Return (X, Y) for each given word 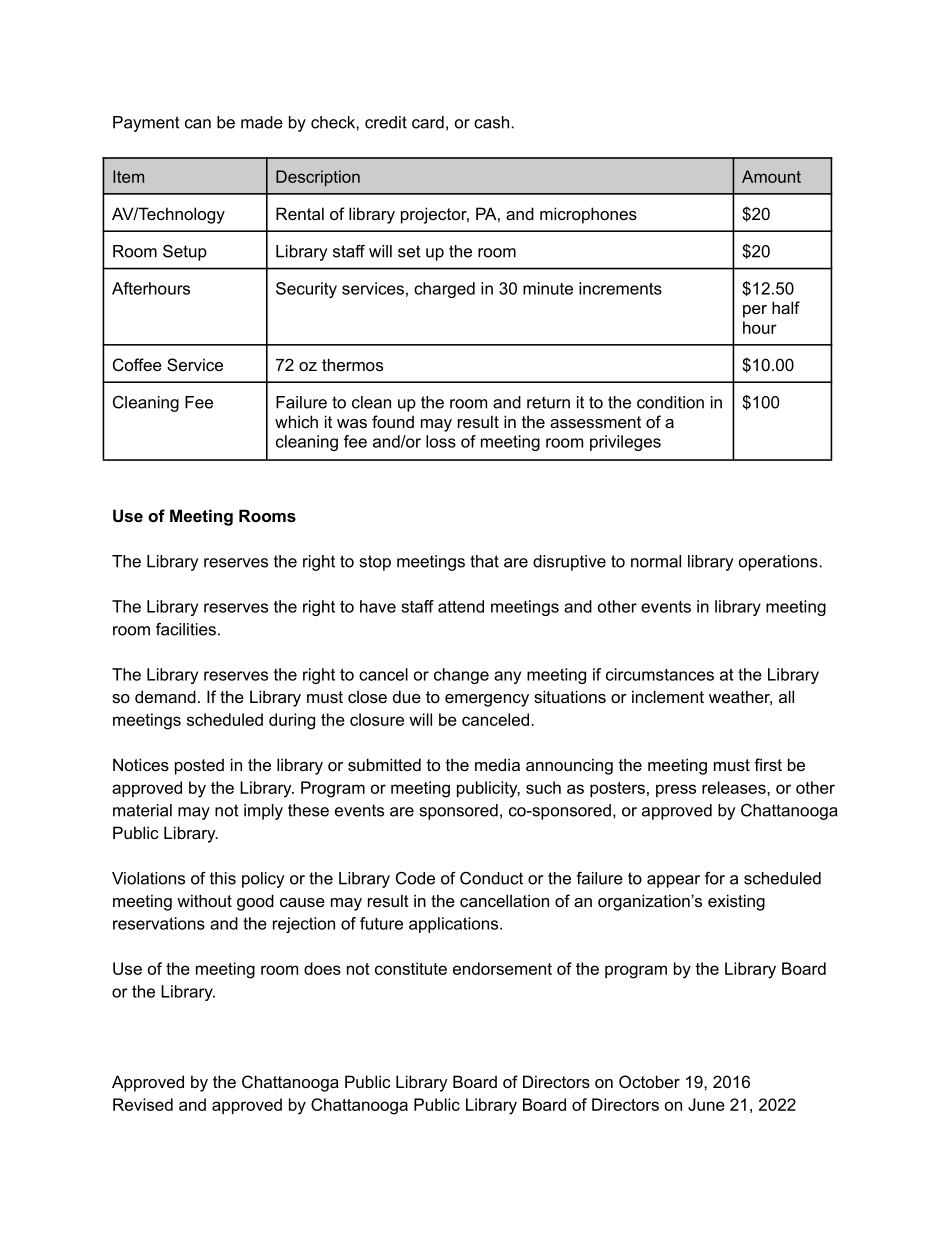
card (428, 122)
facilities (186, 629)
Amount (771, 176)
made (262, 122)
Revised (143, 1104)
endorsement (502, 968)
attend (461, 606)
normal (656, 561)
